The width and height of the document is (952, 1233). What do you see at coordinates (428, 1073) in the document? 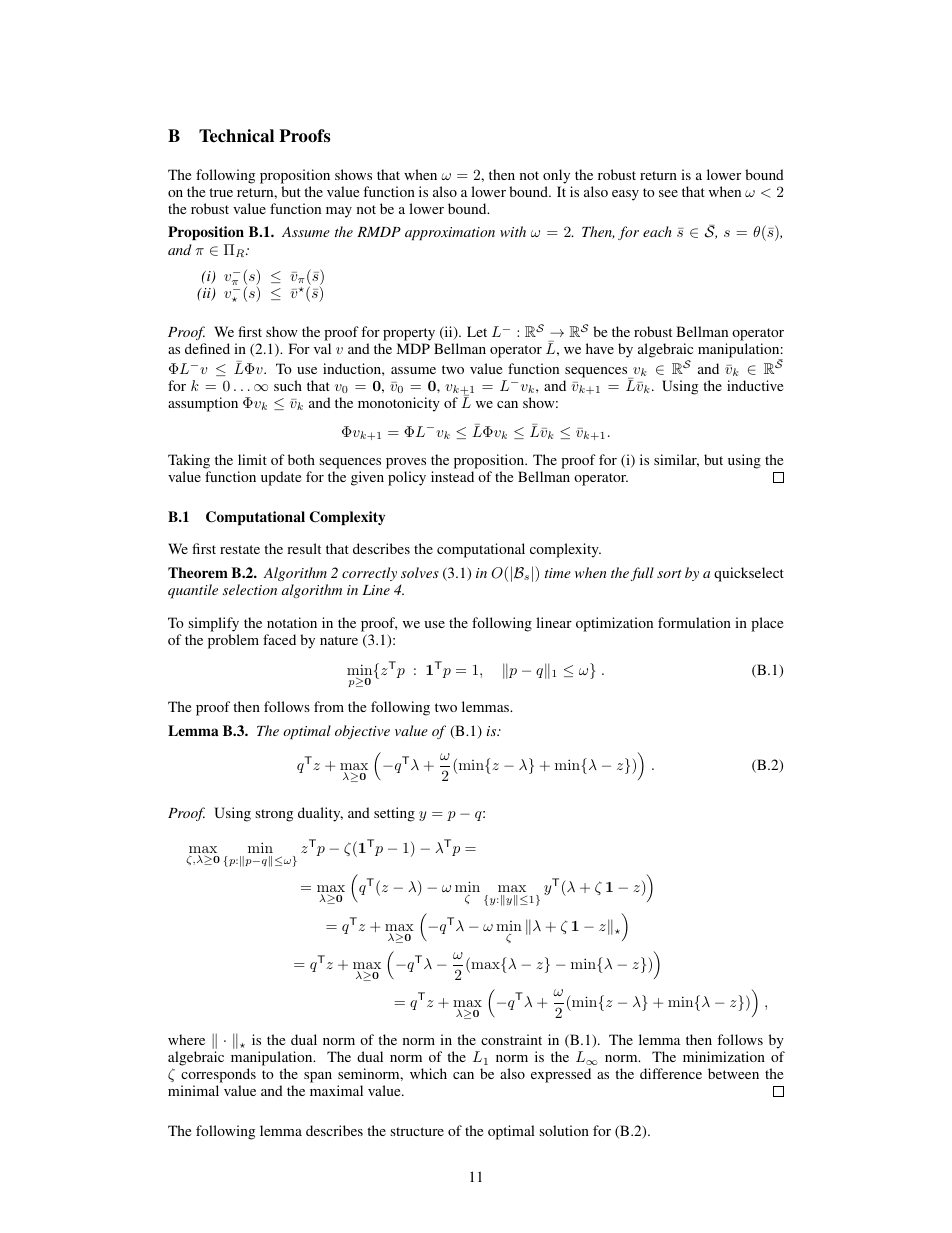
I see `which` at bounding box center [428, 1073].
